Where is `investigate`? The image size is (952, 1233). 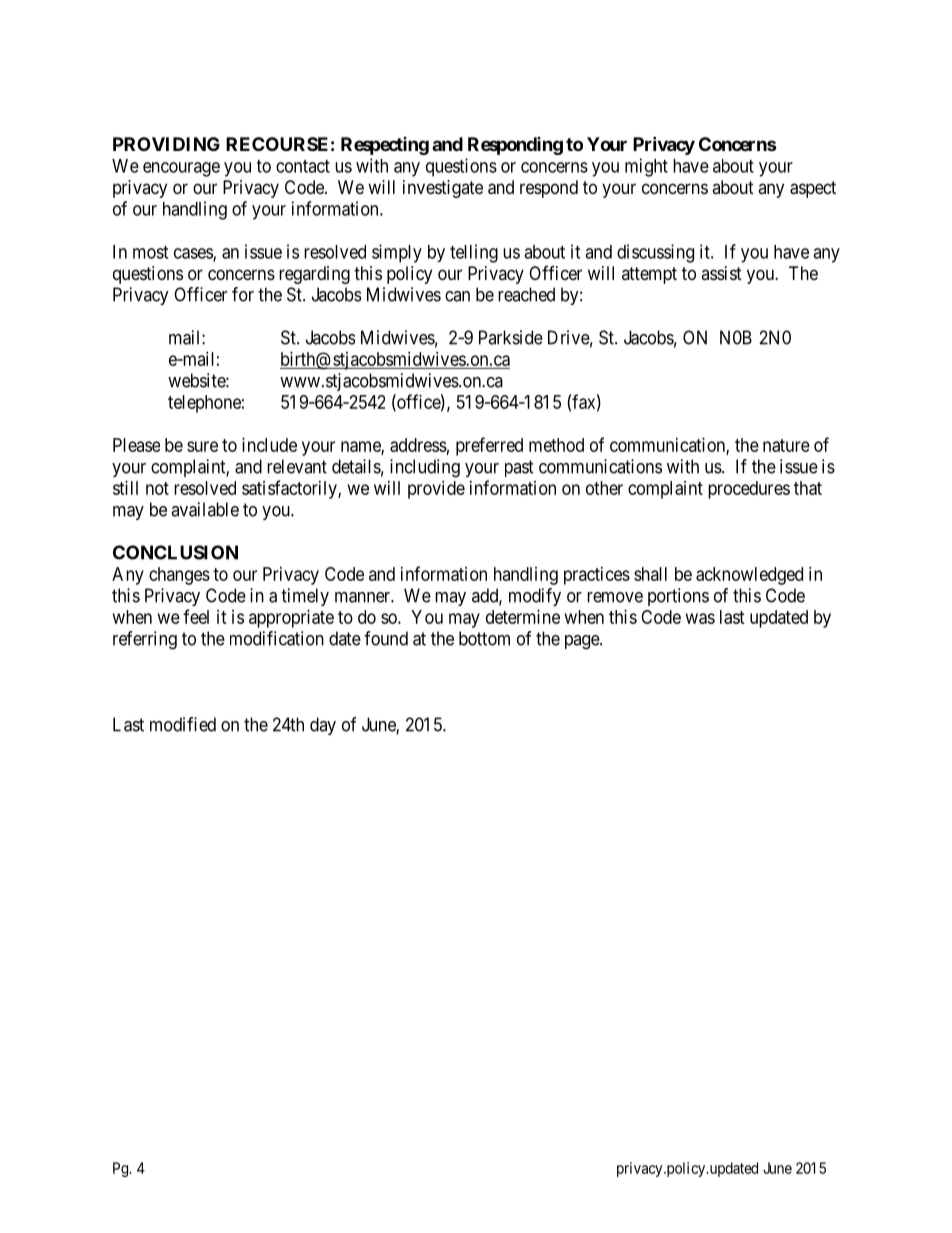
investigate is located at coordinates (443, 189).
